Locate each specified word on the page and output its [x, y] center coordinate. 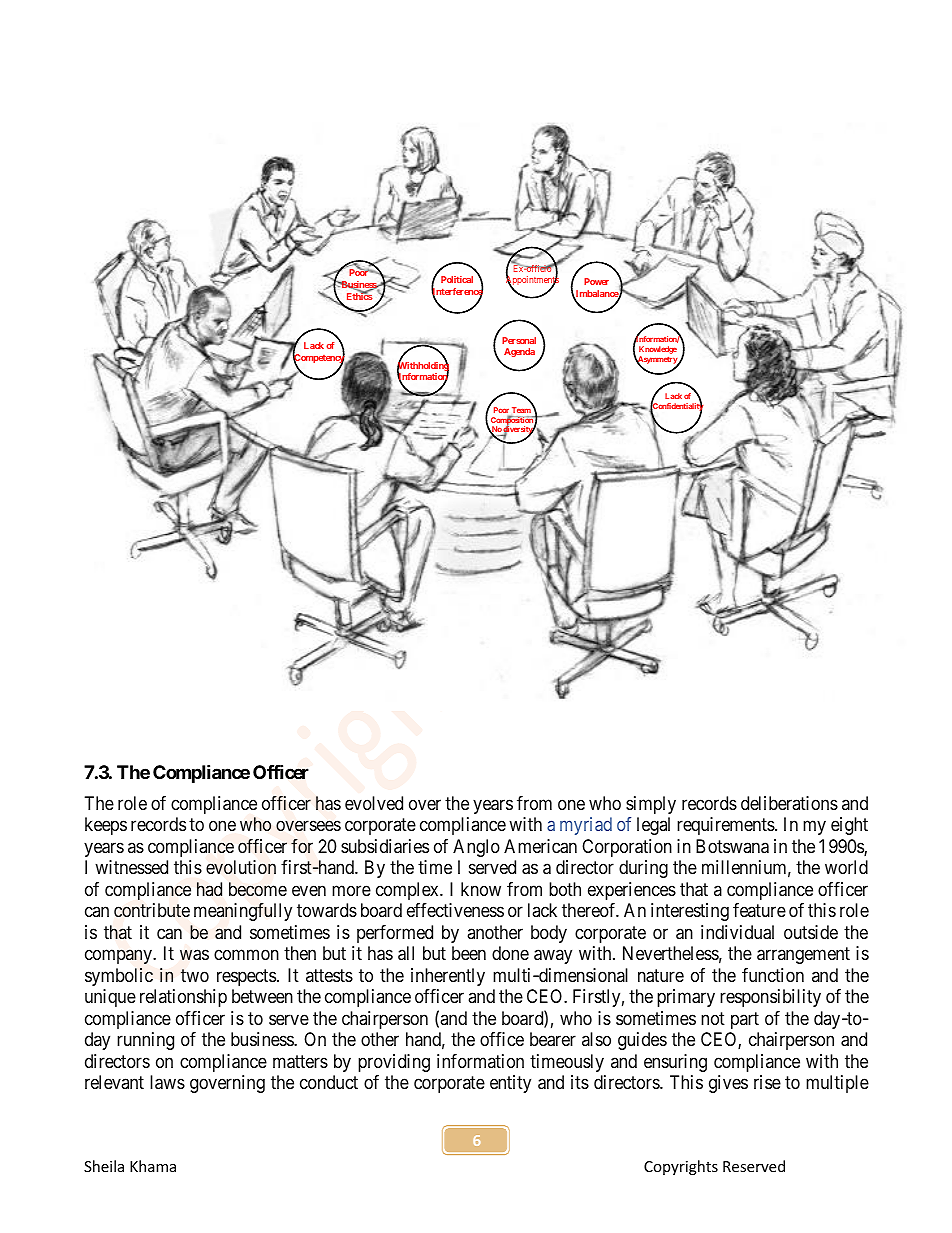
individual [737, 932]
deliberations [789, 803]
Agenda [519, 352]
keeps [106, 826]
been [469, 953]
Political [457, 279]
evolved [374, 803]
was [194, 955]
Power [596, 281]
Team [522, 409]
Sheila [104, 1166]
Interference [457, 292]
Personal [519, 340]
